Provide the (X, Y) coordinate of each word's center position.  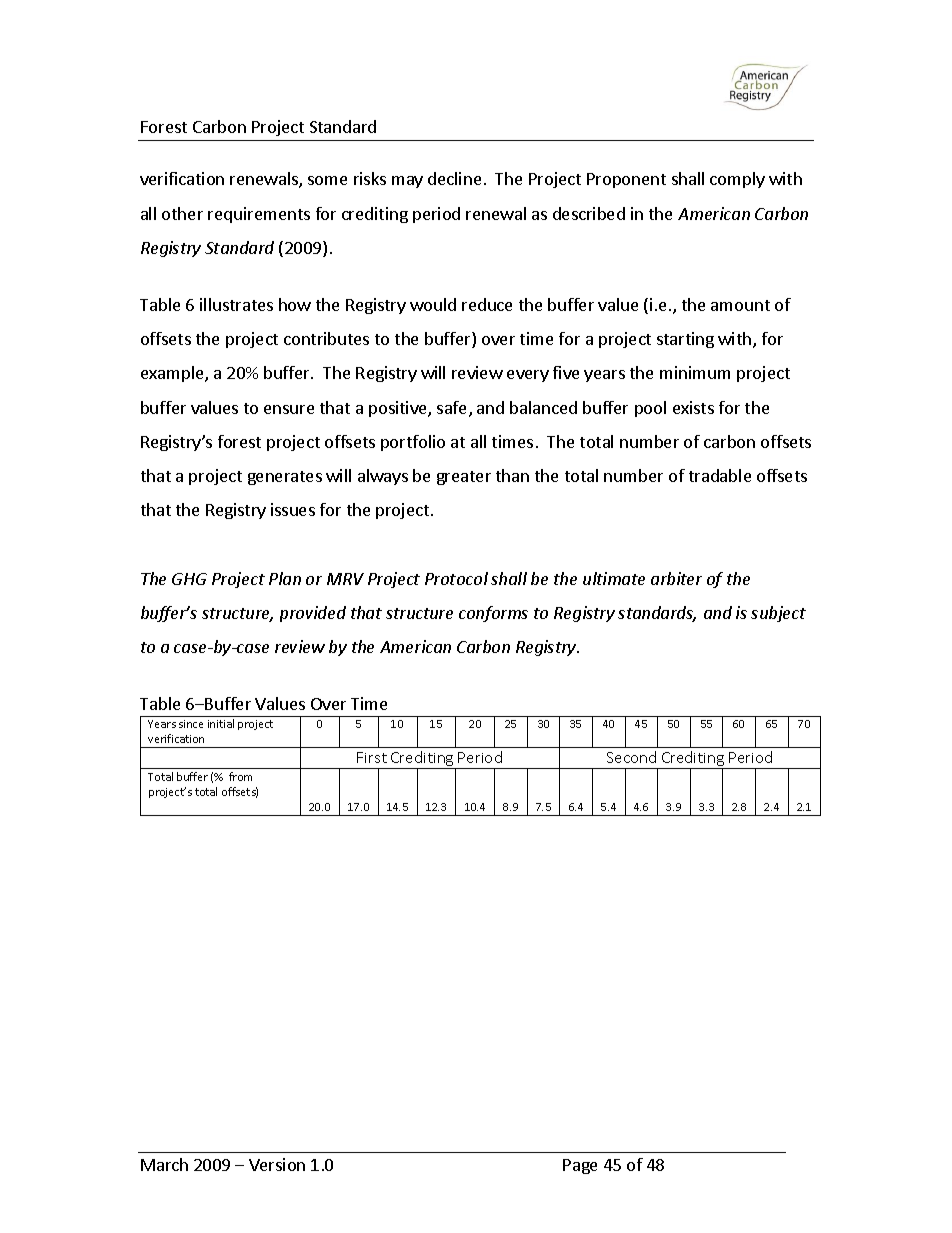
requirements (259, 215)
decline (454, 178)
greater (464, 478)
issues (293, 509)
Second (631, 757)
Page (580, 1166)
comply (737, 180)
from (240, 776)
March (164, 1164)
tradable (720, 475)
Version (277, 1164)
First (372, 757)
